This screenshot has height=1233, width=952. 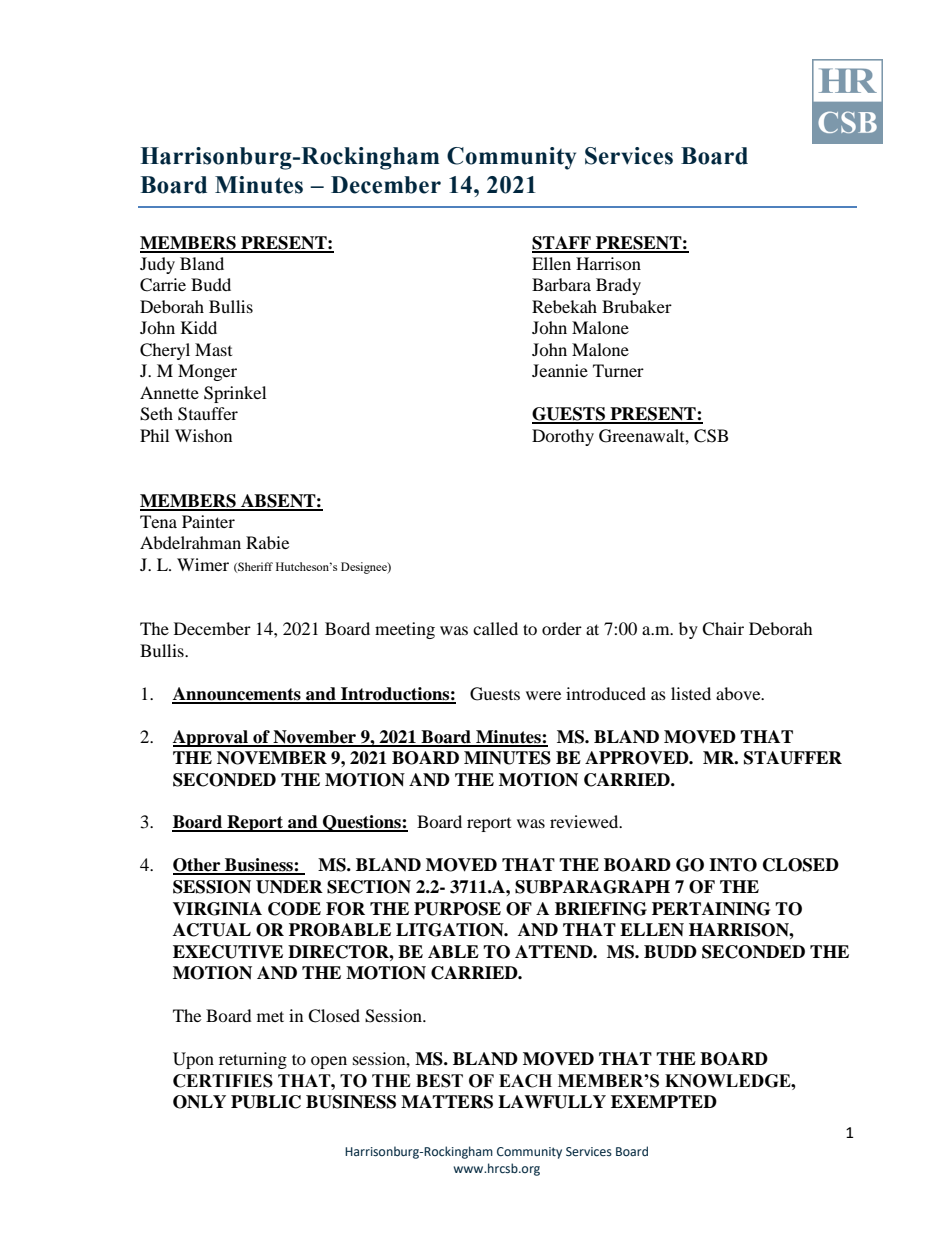 What do you see at coordinates (563, 437) in the screenshot?
I see `Dorothy` at bounding box center [563, 437].
